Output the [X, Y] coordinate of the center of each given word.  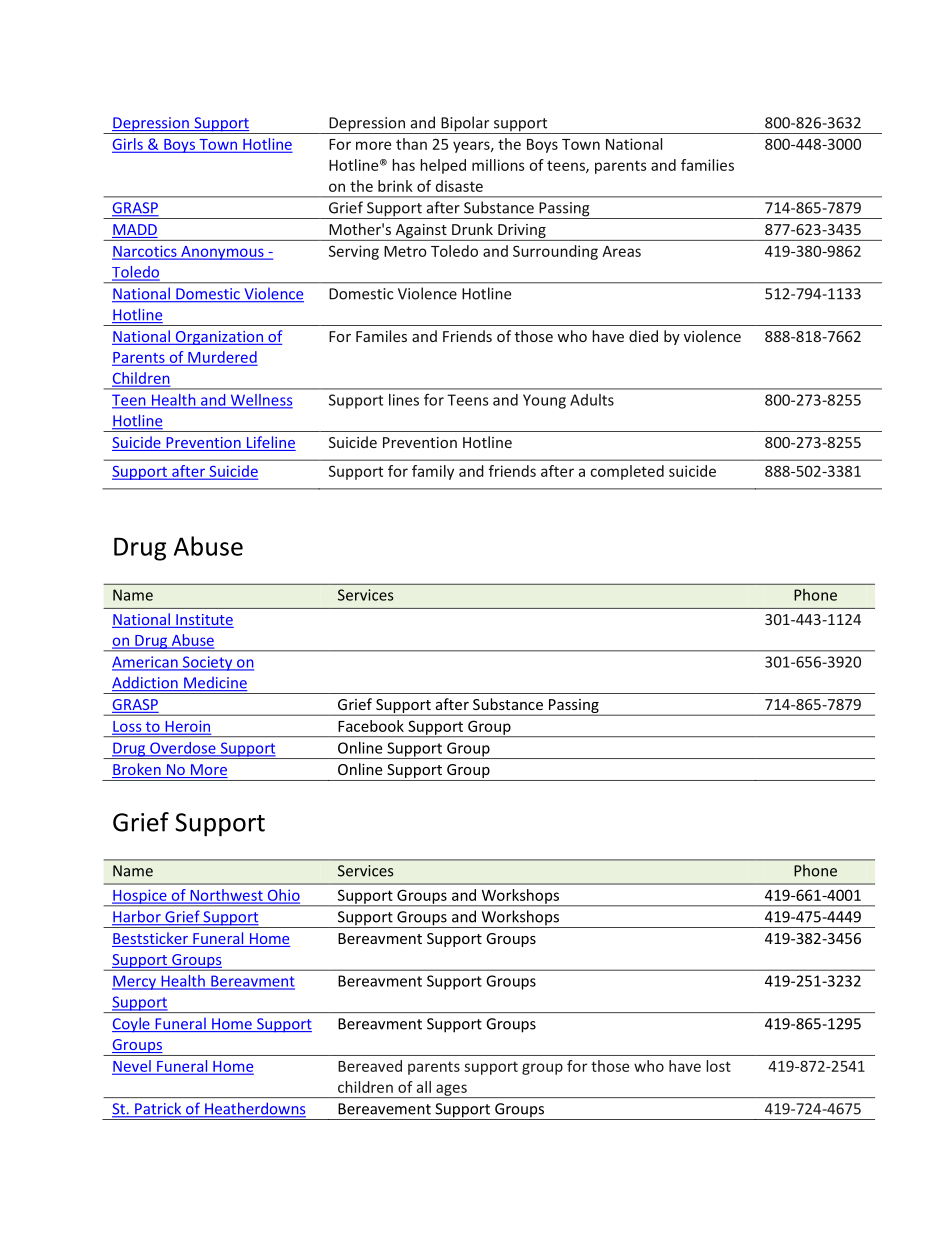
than [411, 144]
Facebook [371, 726]
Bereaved [370, 1066]
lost [718, 1066]
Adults [592, 400]
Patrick [158, 1109]
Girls [128, 145]
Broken [137, 770]
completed [627, 472]
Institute [204, 621]
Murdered [221, 358]
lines [404, 400]
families [707, 165]
